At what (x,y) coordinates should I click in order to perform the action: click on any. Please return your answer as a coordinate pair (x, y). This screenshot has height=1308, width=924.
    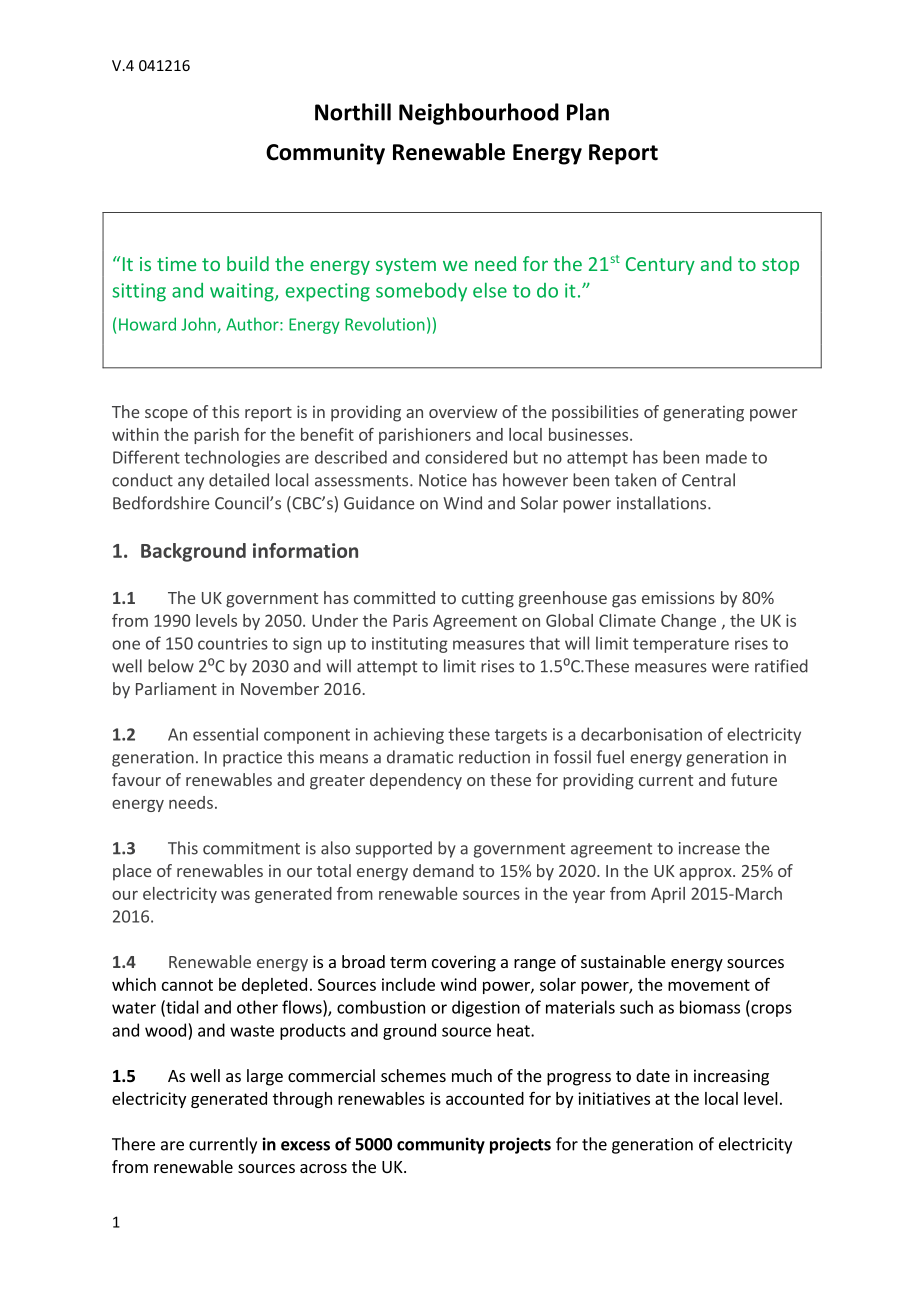
    Looking at the image, I should click on (191, 483).
